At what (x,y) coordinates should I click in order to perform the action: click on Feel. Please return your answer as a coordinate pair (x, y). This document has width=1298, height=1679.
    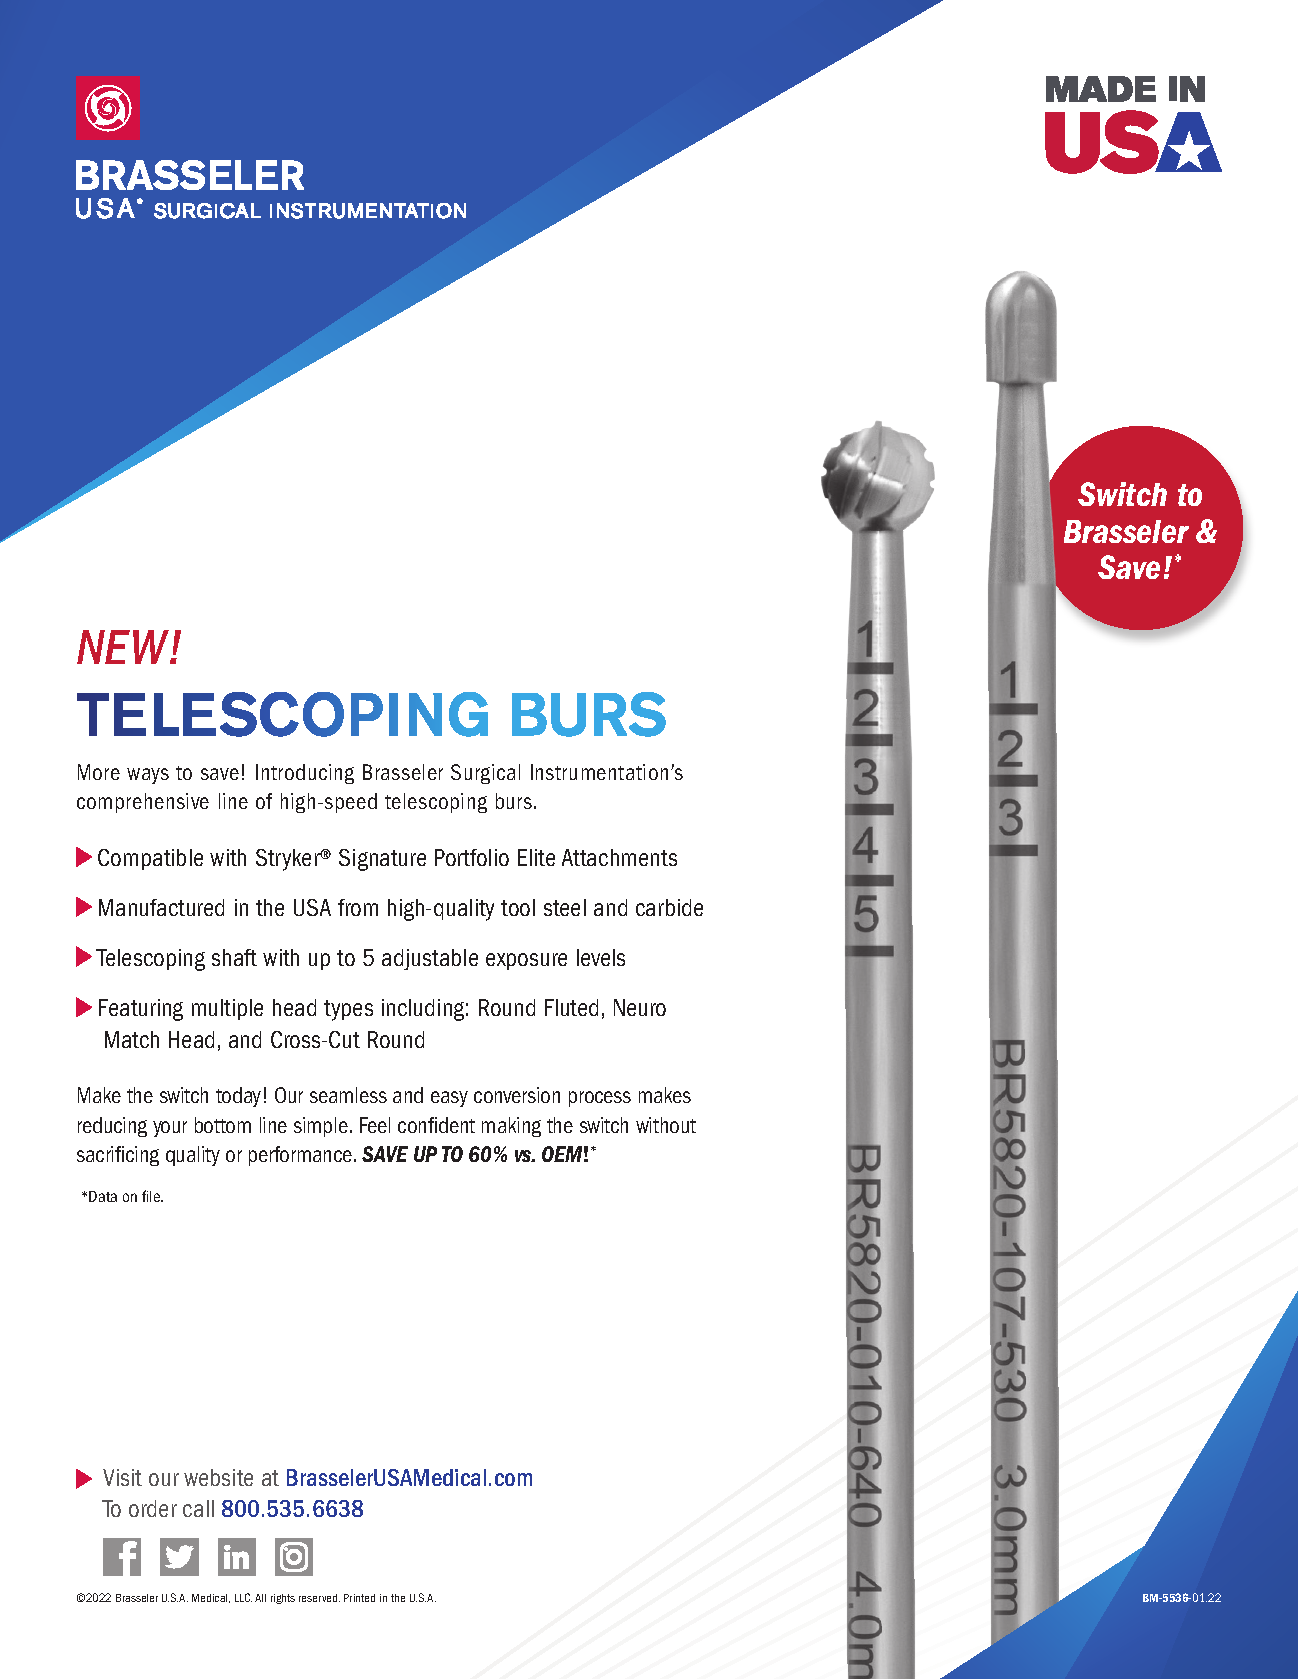
    Looking at the image, I should click on (375, 1125).
